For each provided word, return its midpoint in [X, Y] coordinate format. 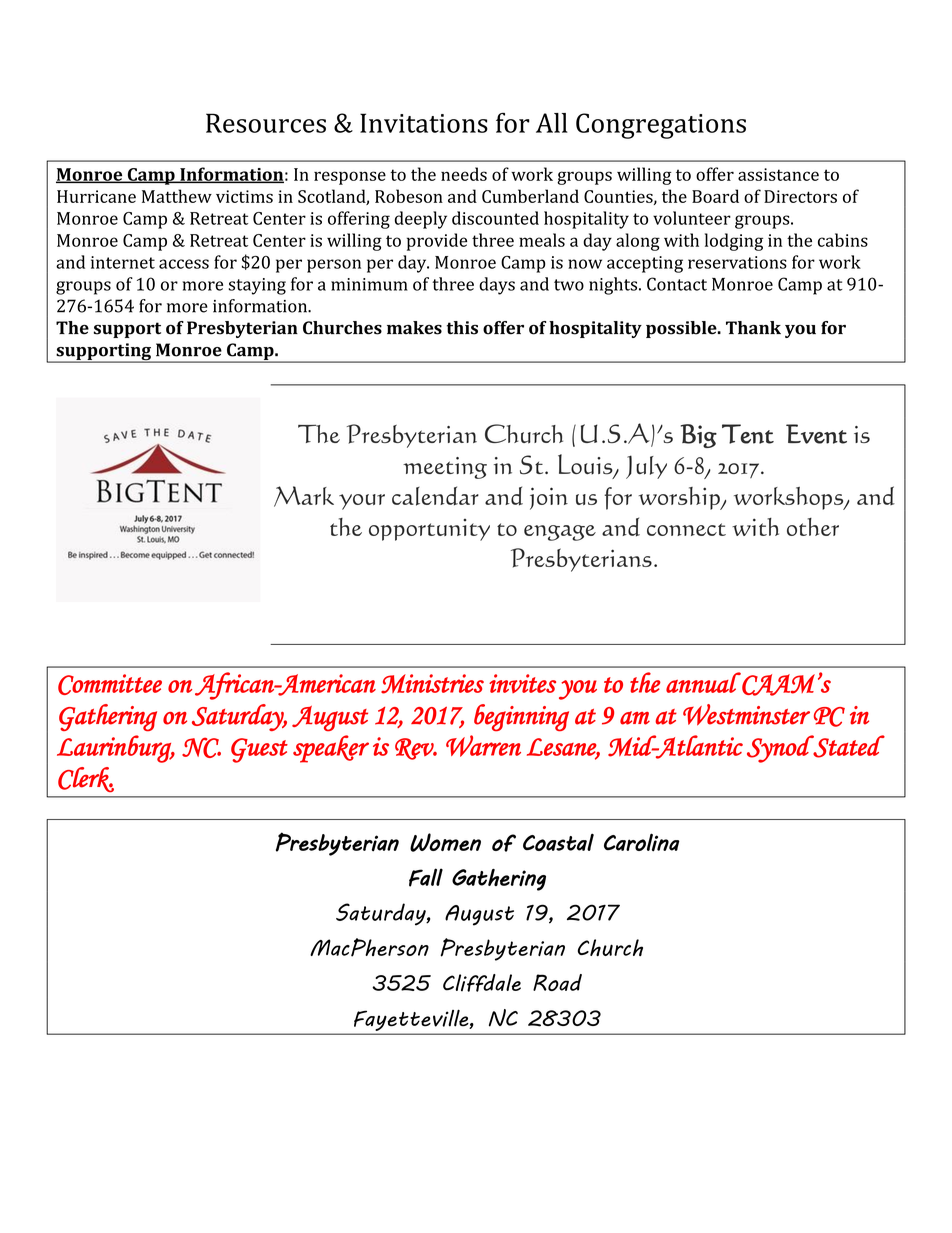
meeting [445, 468]
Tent [748, 434]
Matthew [177, 196]
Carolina [642, 842]
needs [464, 174]
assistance [778, 174]
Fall [426, 877]
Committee [110, 684]
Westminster [746, 715]
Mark [304, 496]
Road [557, 982]
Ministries [432, 684]
